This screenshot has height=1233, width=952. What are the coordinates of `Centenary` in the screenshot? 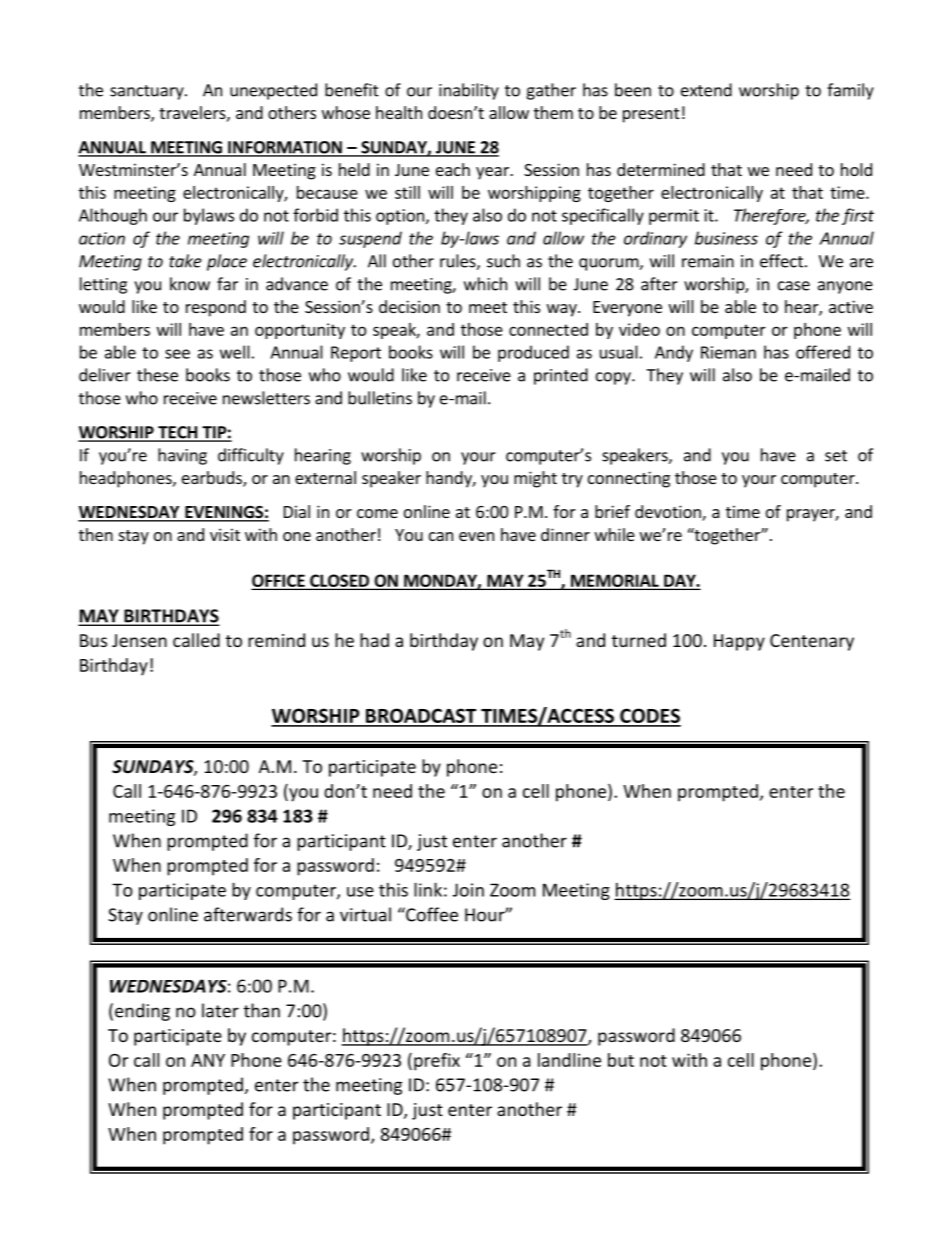 It's located at (812, 642).
